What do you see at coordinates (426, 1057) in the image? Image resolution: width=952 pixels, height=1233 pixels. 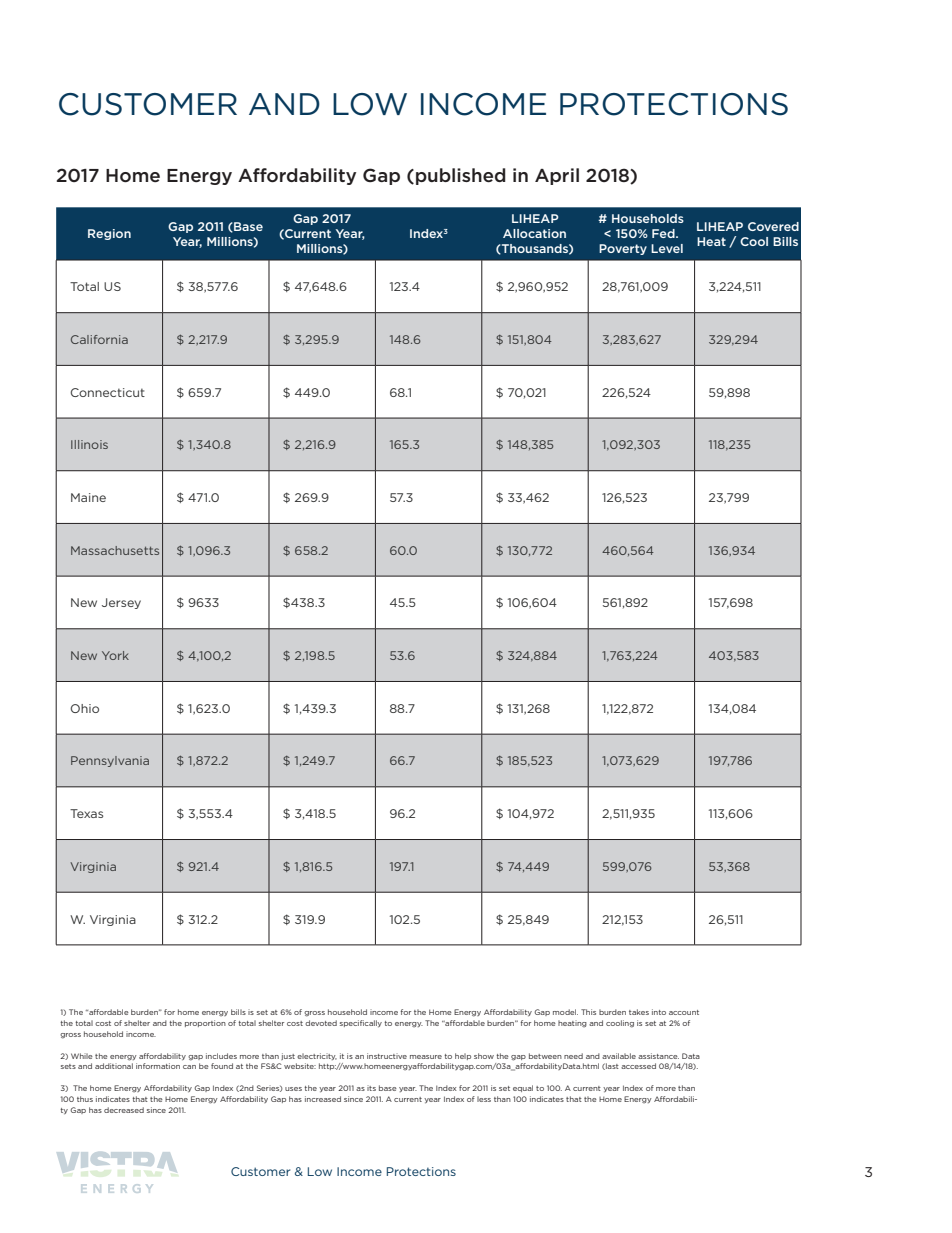 I see `measure` at bounding box center [426, 1057].
